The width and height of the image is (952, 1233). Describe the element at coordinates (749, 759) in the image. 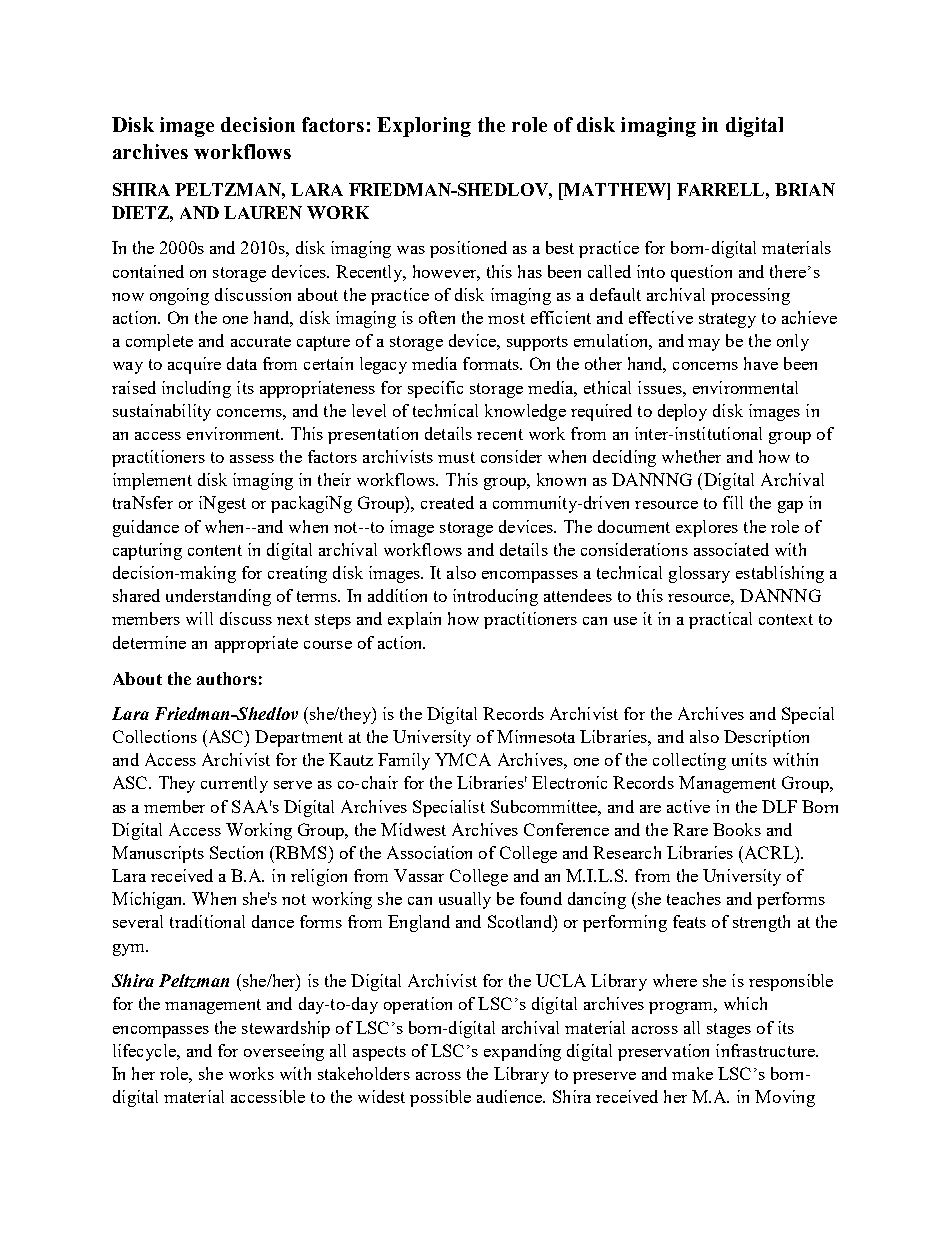

I see `units` at that location.
